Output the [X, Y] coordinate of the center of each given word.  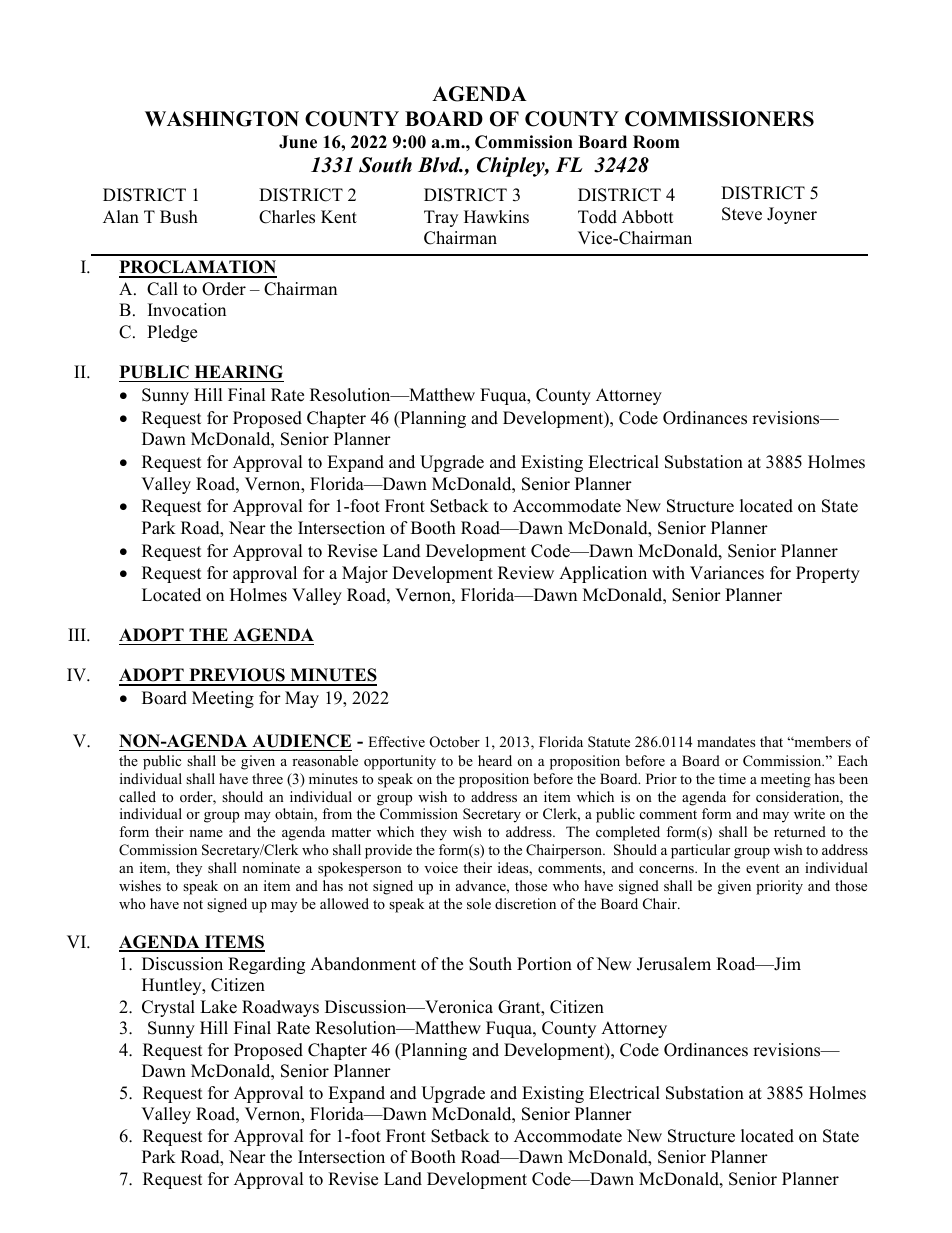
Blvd [440, 165]
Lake [218, 1007]
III [78, 634]
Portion [544, 964]
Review [526, 573]
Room [656, 142]
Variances [727, 573]
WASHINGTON [222, 119]
